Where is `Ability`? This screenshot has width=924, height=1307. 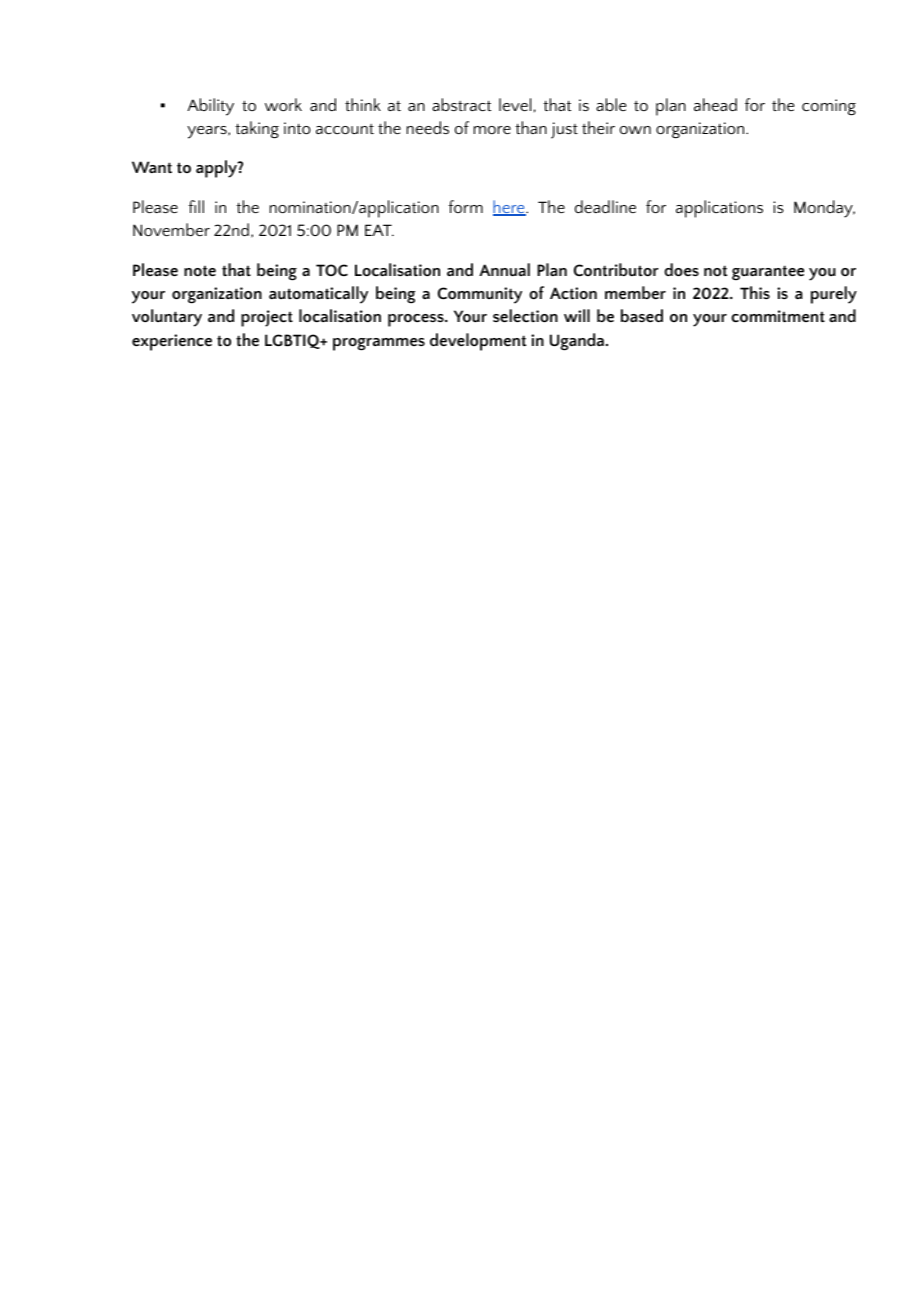 Ability is located at coordinates (210, 107).
